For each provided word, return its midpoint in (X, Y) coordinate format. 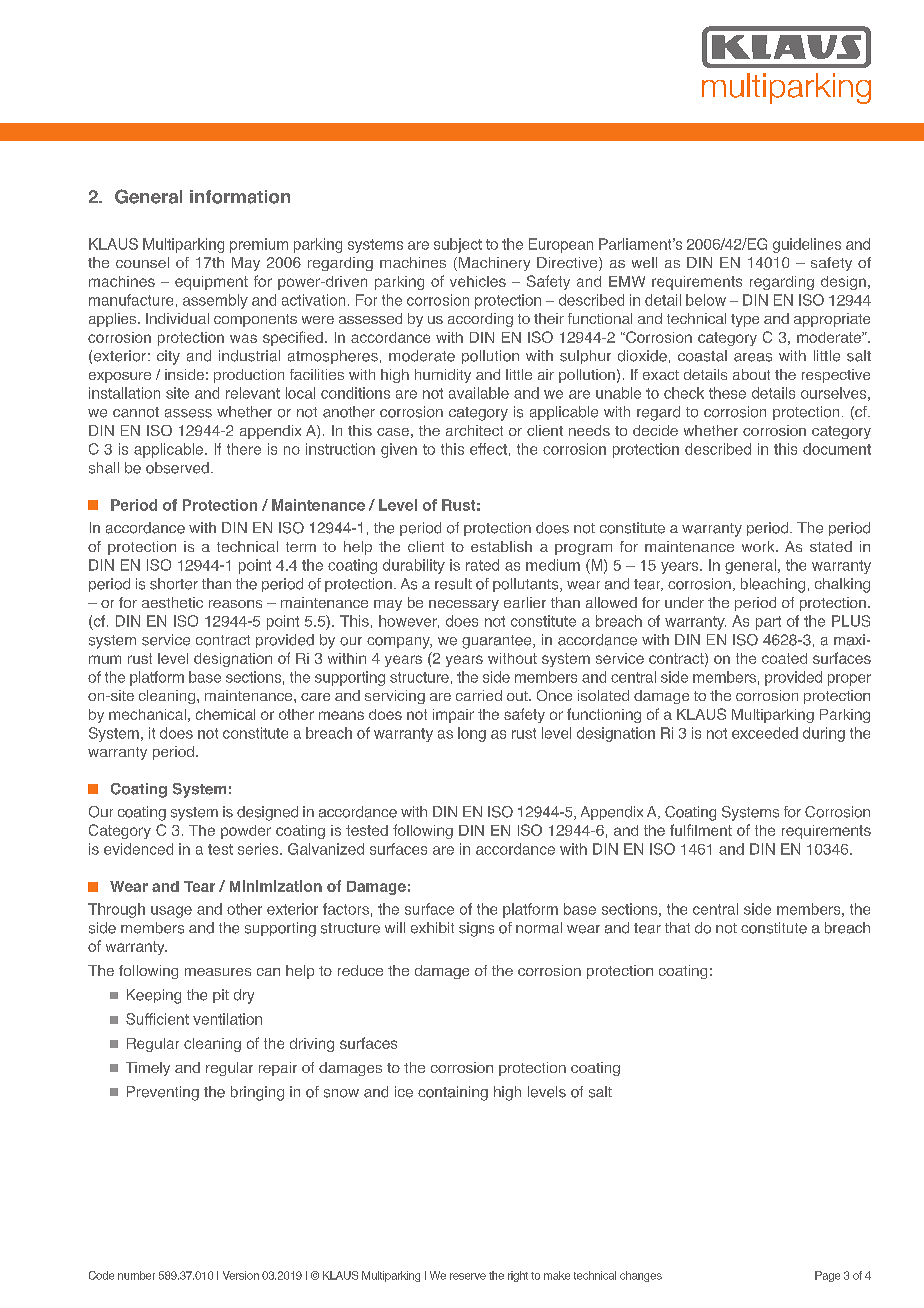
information (240, 197)
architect (474, 430)
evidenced (138, 849)
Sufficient (157, 1019)
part (768, 623)
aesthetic (172, 602)
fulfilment (701, 830)
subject (458, 245)
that (677, 927)
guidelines (807, 245)
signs (476, 929)
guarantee (498, 642)
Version (241, 1275)
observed (177, 468)
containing (453, 1093)
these (727, 393)
